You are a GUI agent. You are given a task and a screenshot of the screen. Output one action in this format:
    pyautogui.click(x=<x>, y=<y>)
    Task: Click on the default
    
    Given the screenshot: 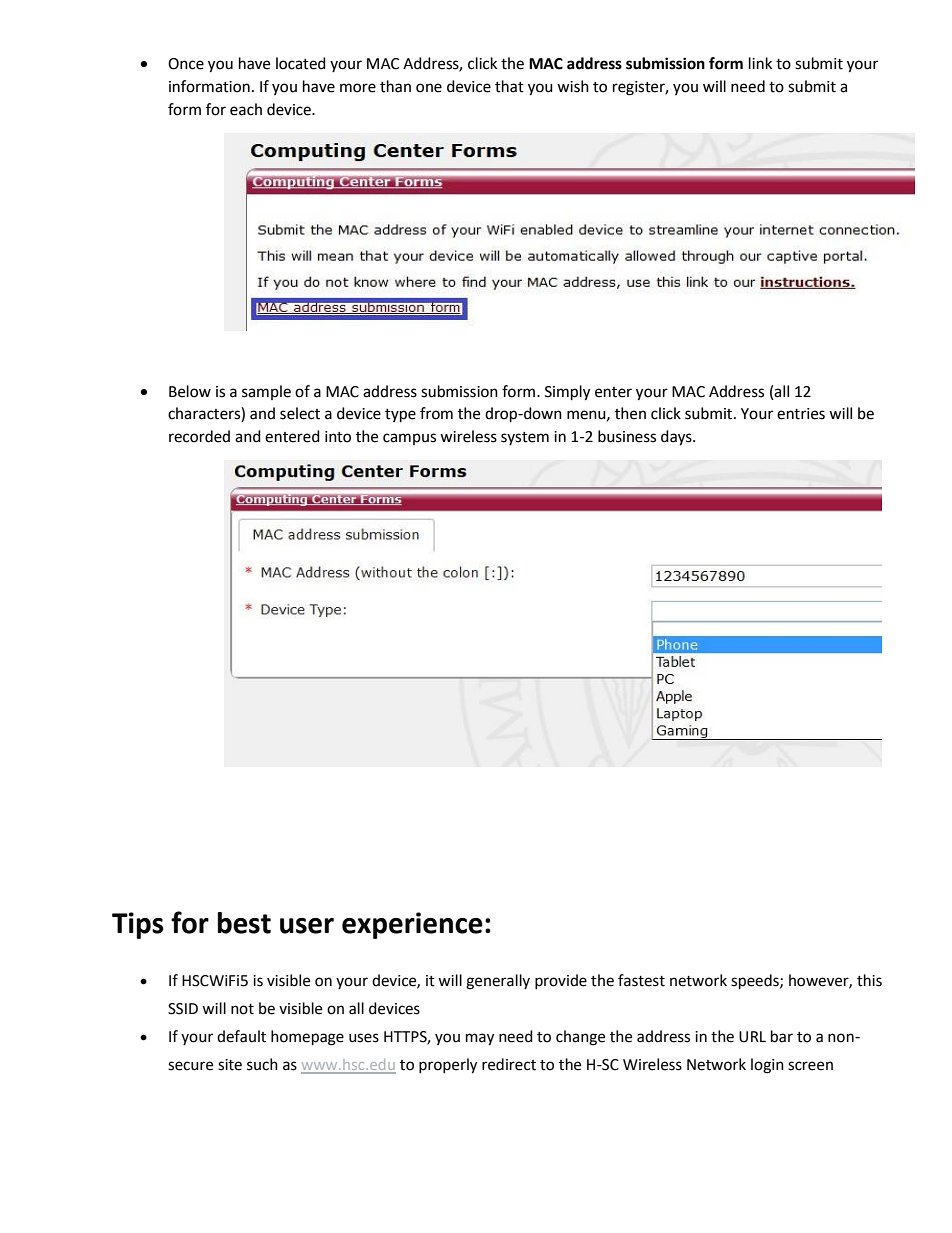 What is the action you would take?
    pyautogui.click(x=241, y=1036)
